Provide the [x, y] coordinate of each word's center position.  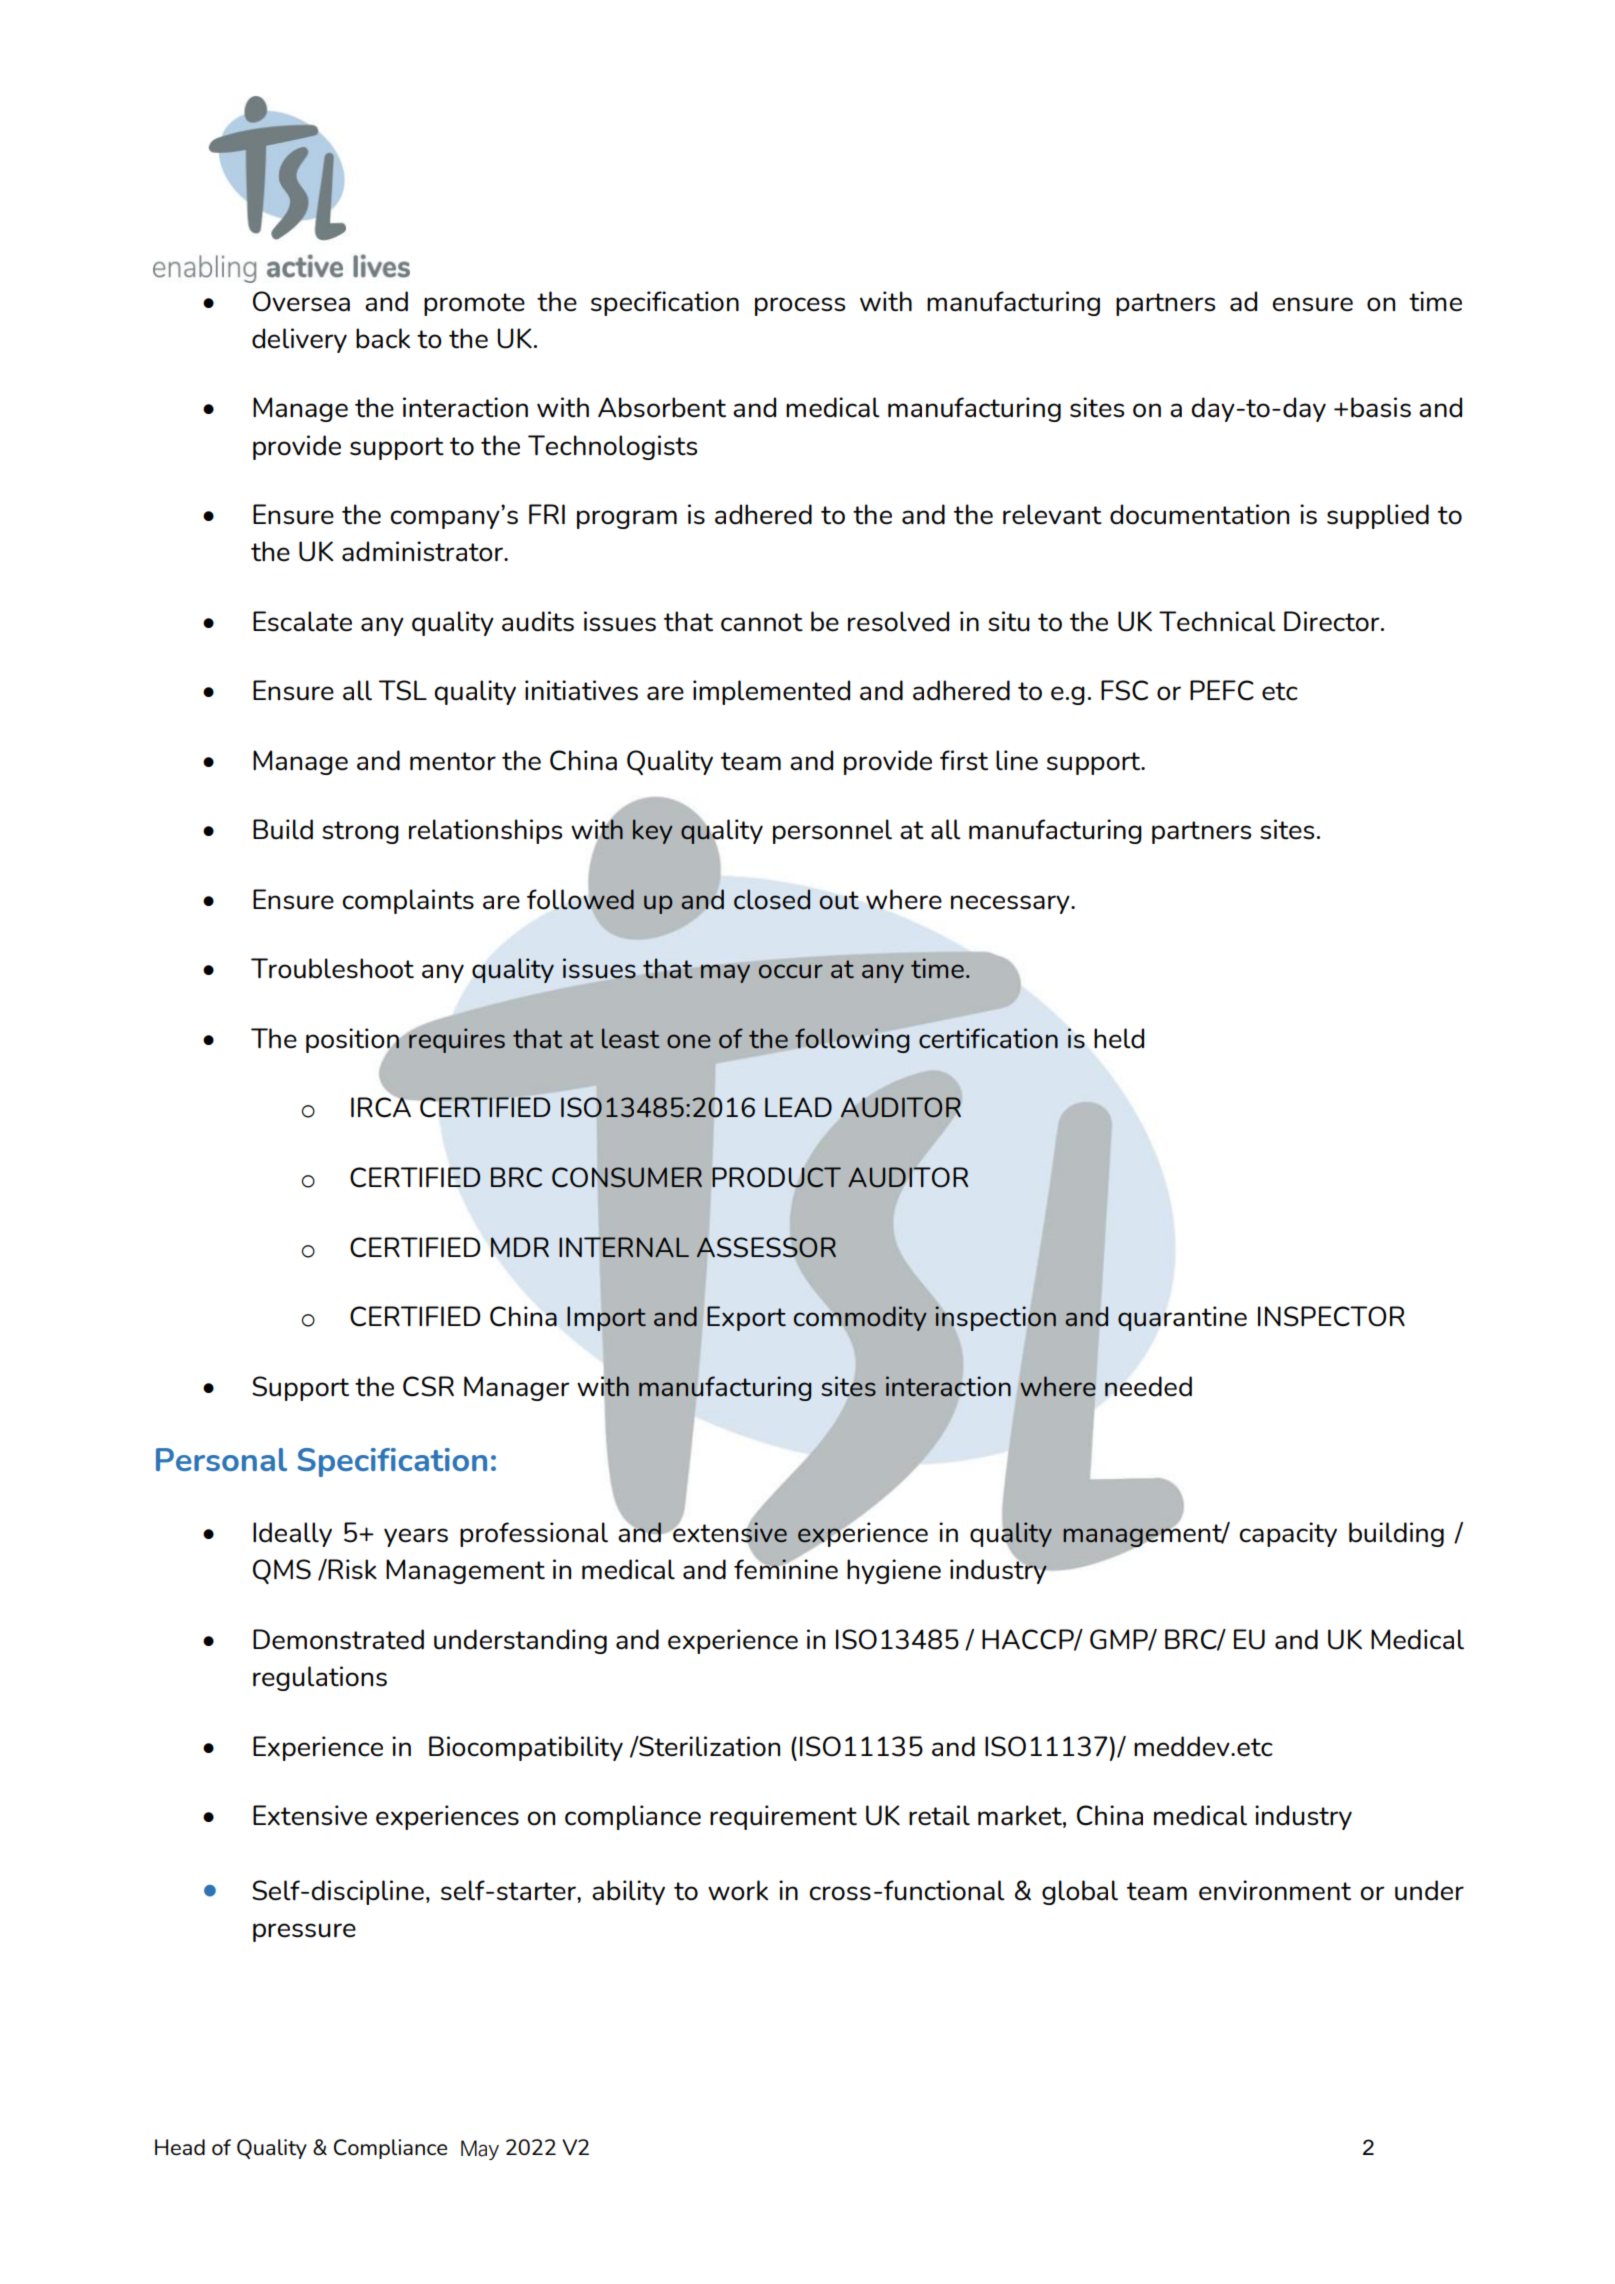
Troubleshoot [332, 968]
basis [1381, 407]
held [1119, 1038]
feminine [786, 1569]
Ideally [292, 1534]
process [800, 306]
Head [180, 2147]
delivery [299, 340]
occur [791, 971]
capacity [1288, 1534]
